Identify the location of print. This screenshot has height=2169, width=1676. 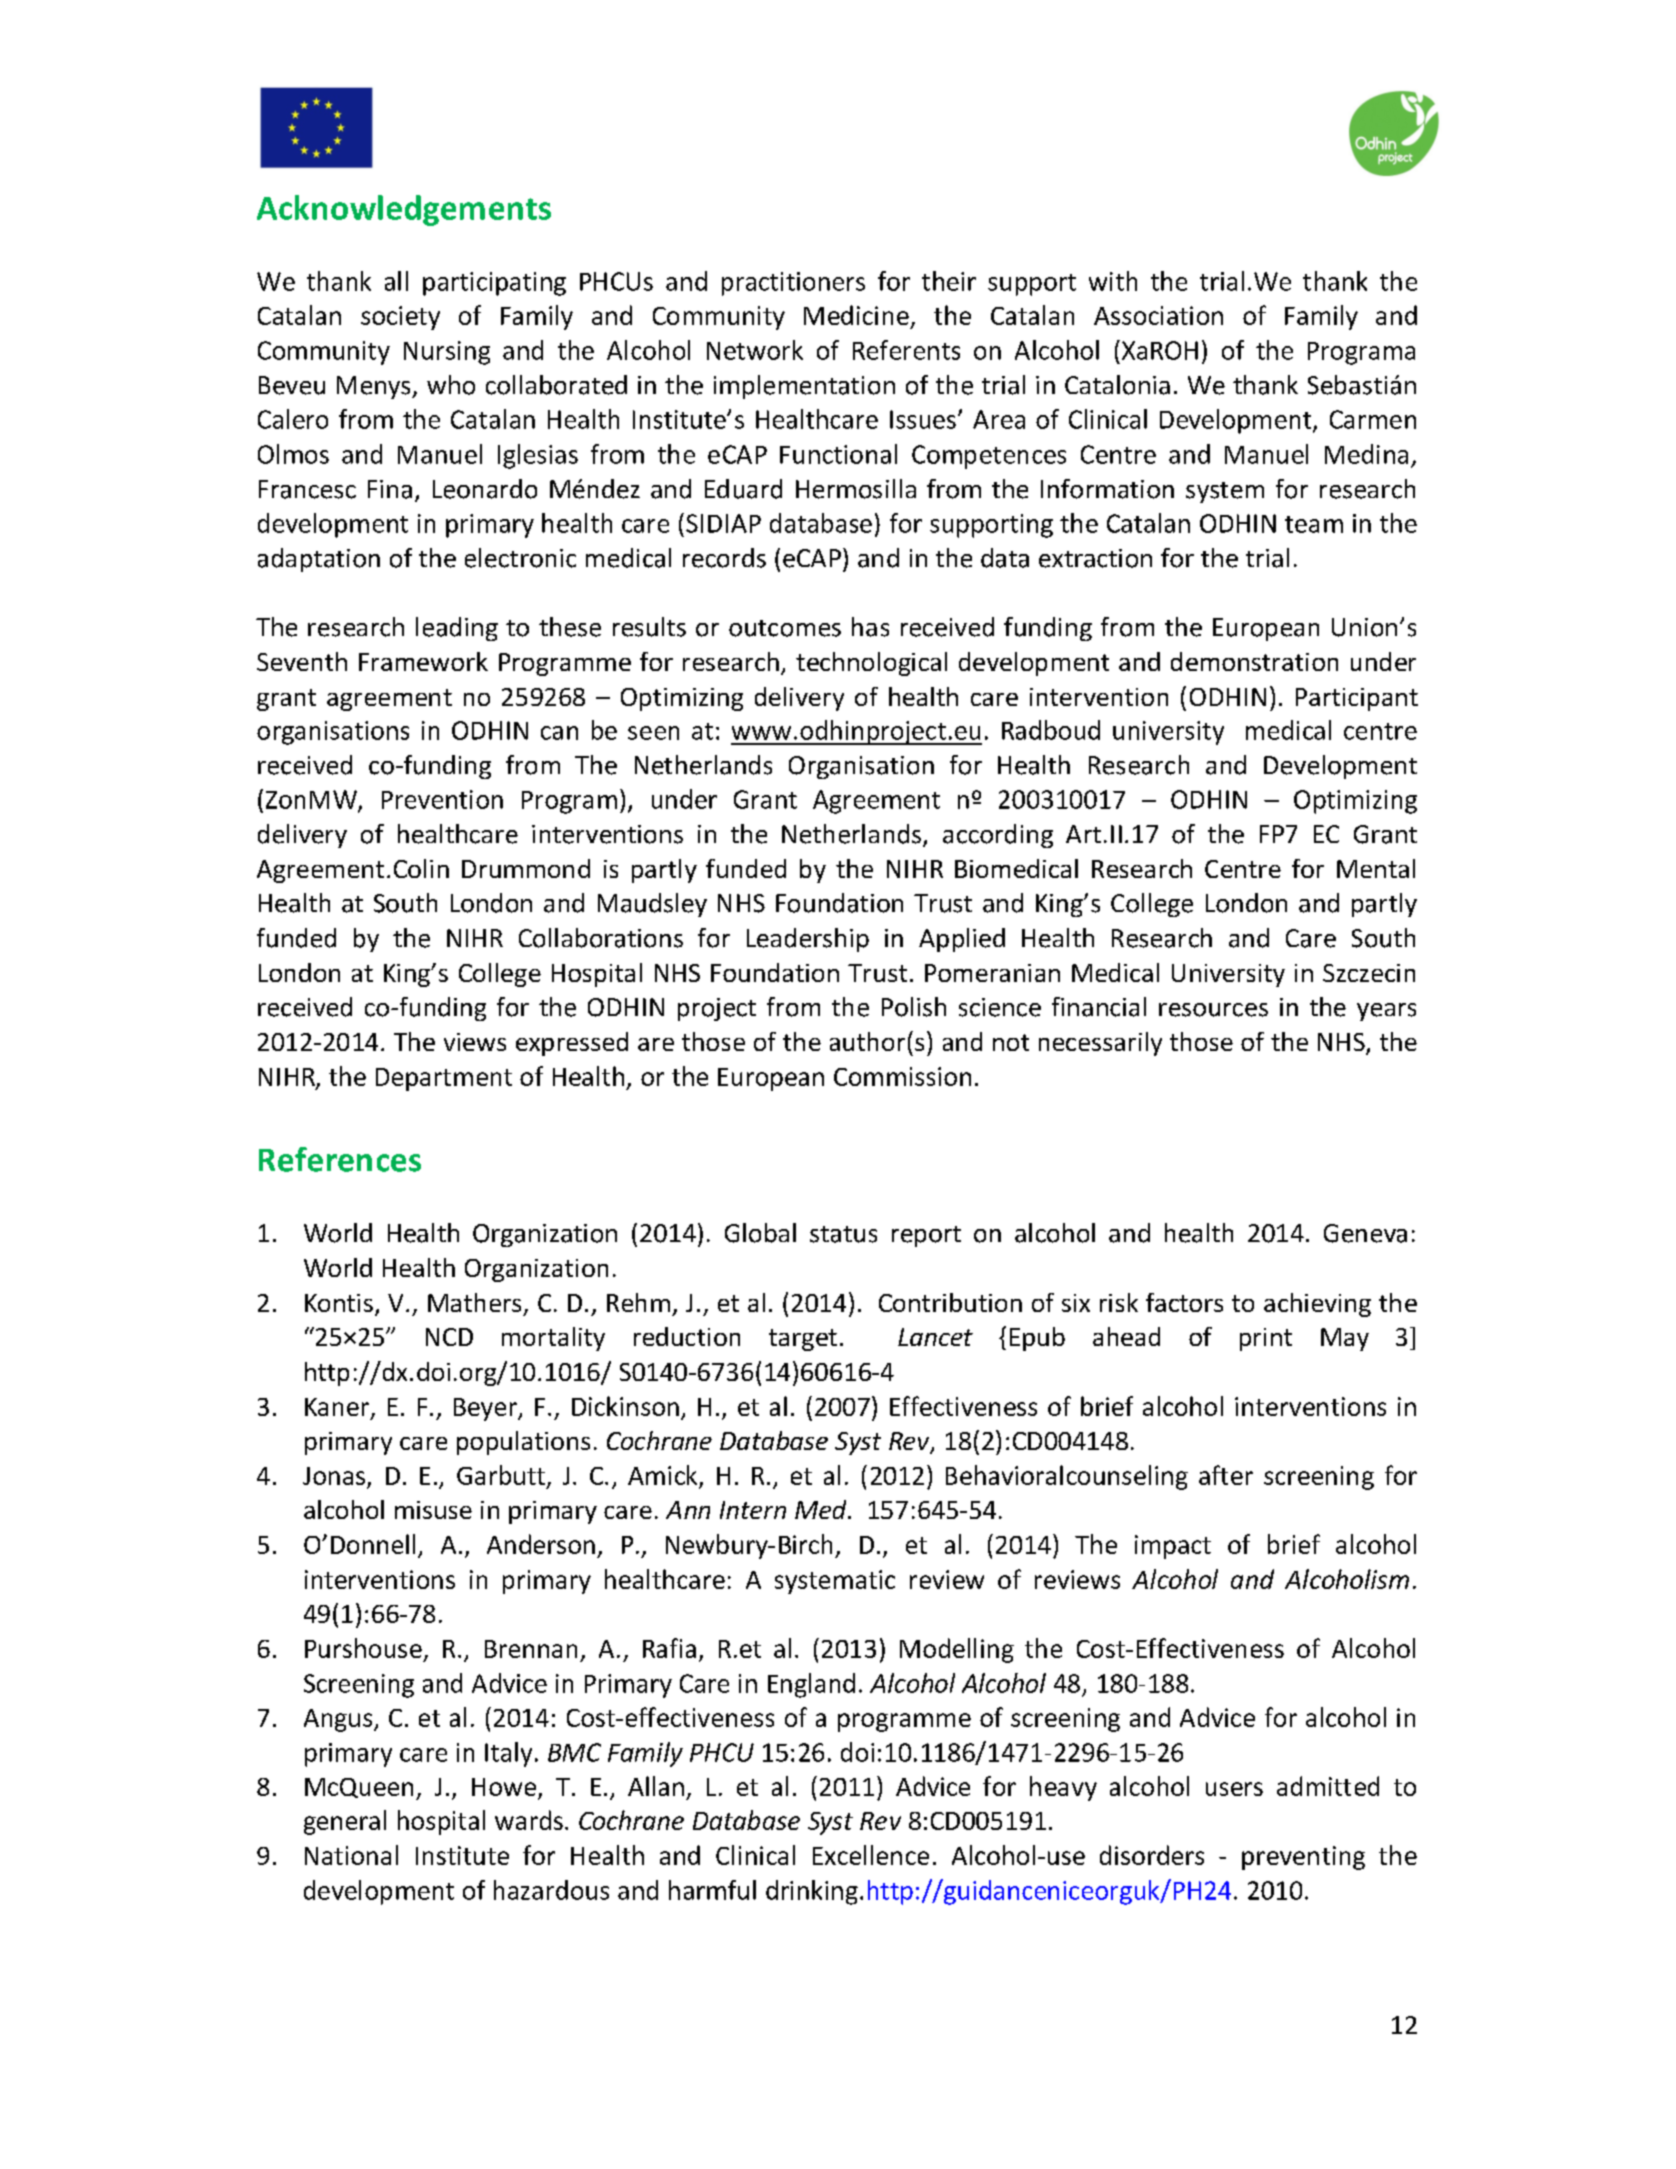
(1266, 1339).
